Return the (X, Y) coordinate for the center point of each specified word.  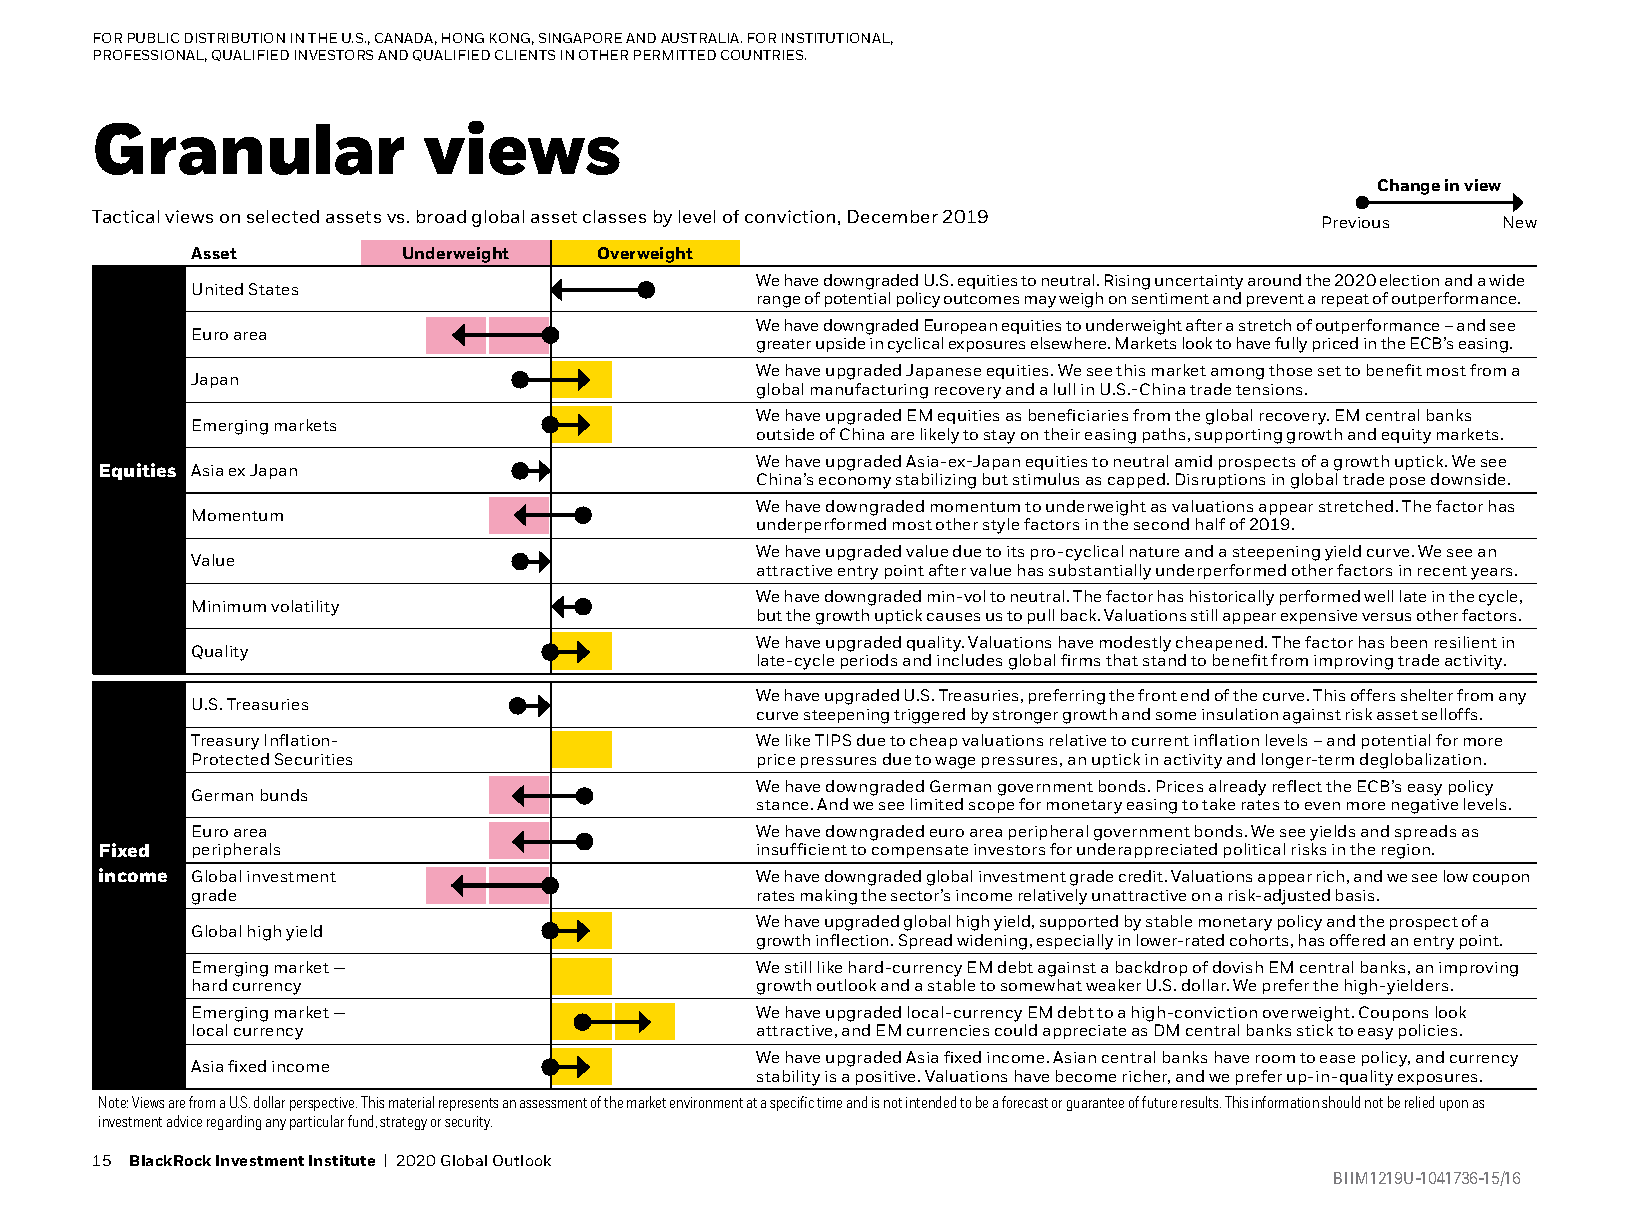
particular (317, 1122)
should (1341, 1102)
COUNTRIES (763, 55)
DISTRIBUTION (235, 38)
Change (1409, 187)
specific (792, 1103)
